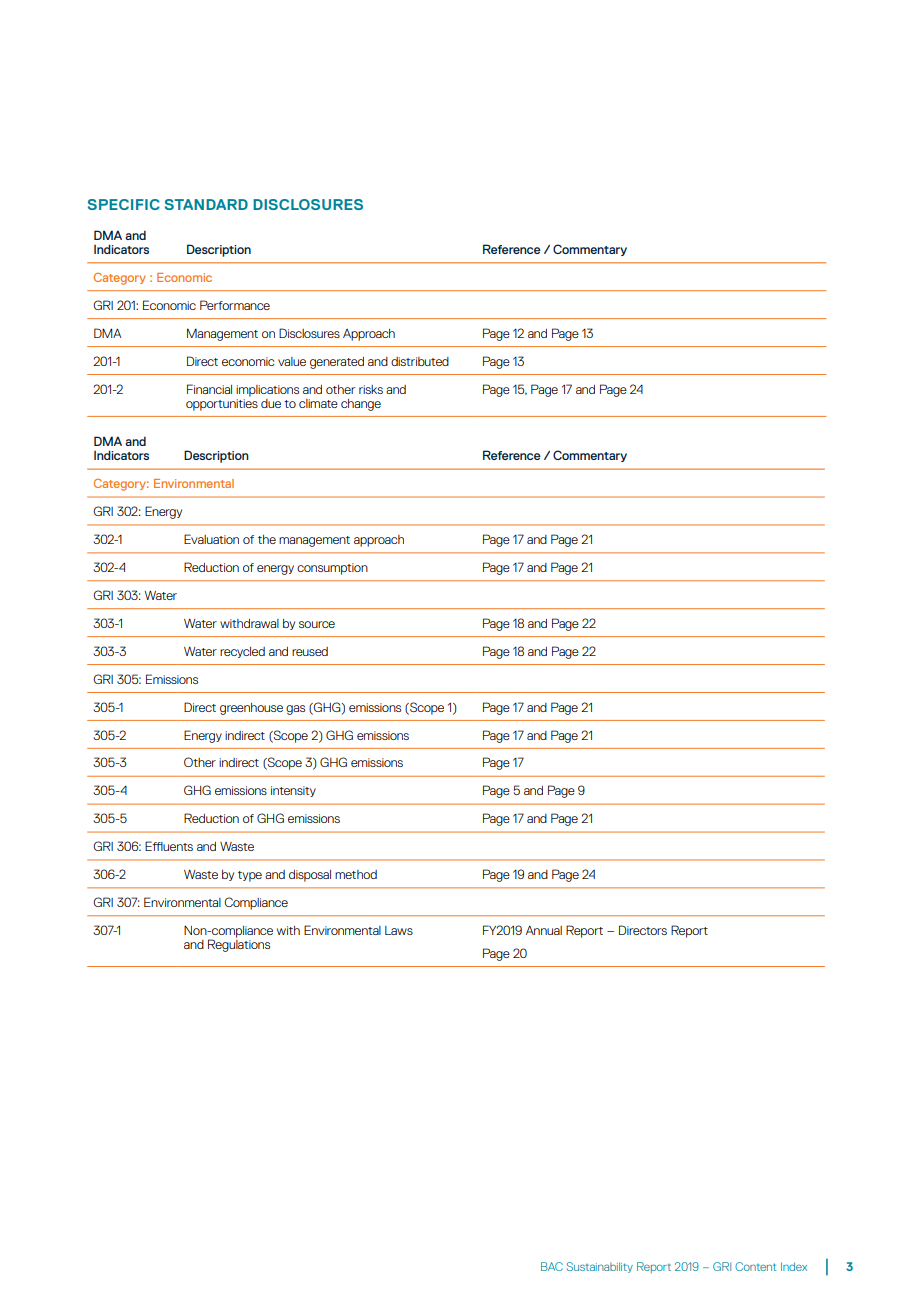 This page has height=1308, width=924. Describe the element at coordinates (317, 624) in the page. I see `source` at that location.
